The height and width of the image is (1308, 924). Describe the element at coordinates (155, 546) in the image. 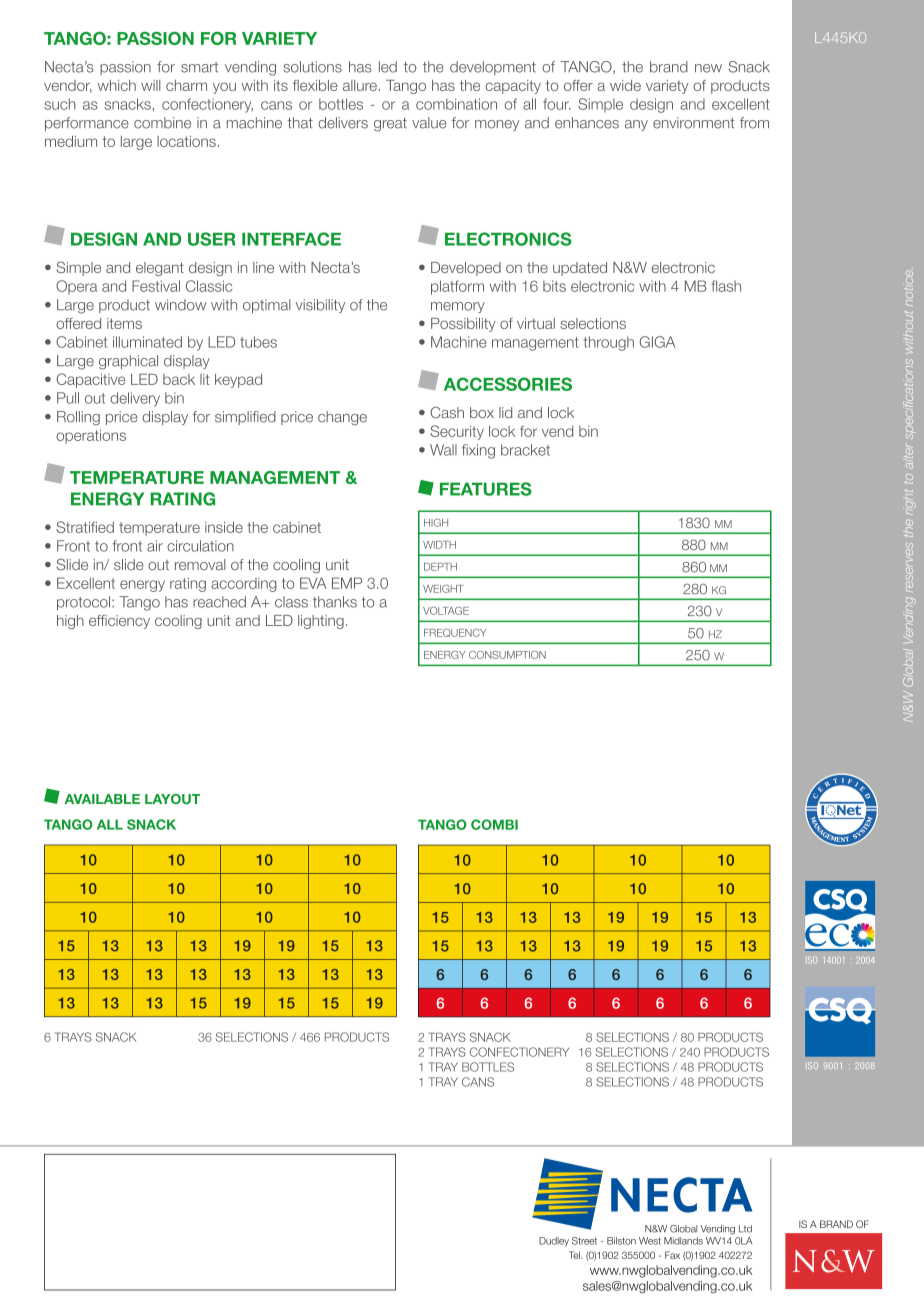

I see `air` at that location.
